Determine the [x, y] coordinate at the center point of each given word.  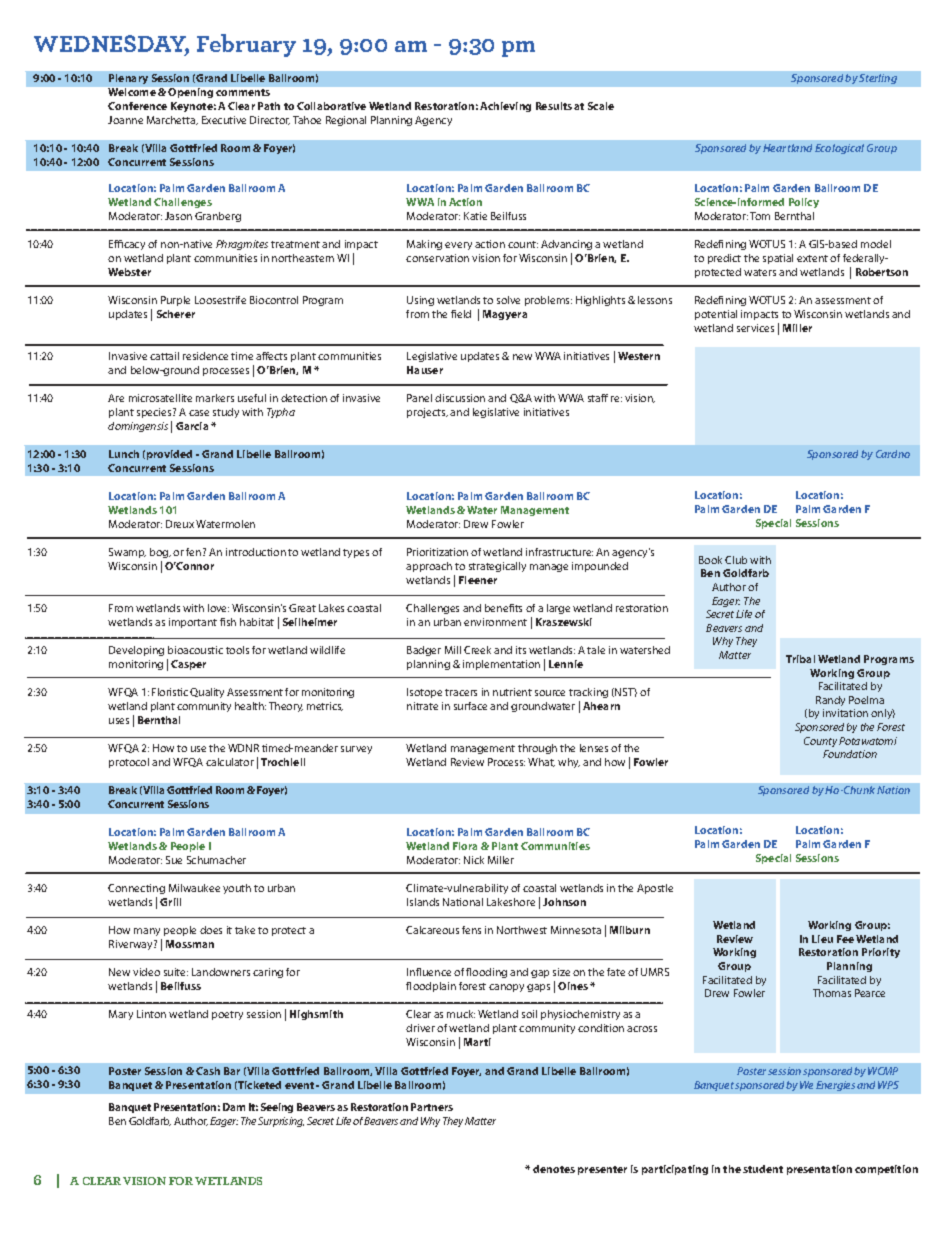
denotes [554, 1169]
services [755, 328]
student [763, 1169]
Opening [190, 93]
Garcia [192, 426]
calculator [230, 762]
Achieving [505, 107]
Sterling [878, 79]
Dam [234, 1107]
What [541, 762]
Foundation [850, 754]
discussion [460, 398]
